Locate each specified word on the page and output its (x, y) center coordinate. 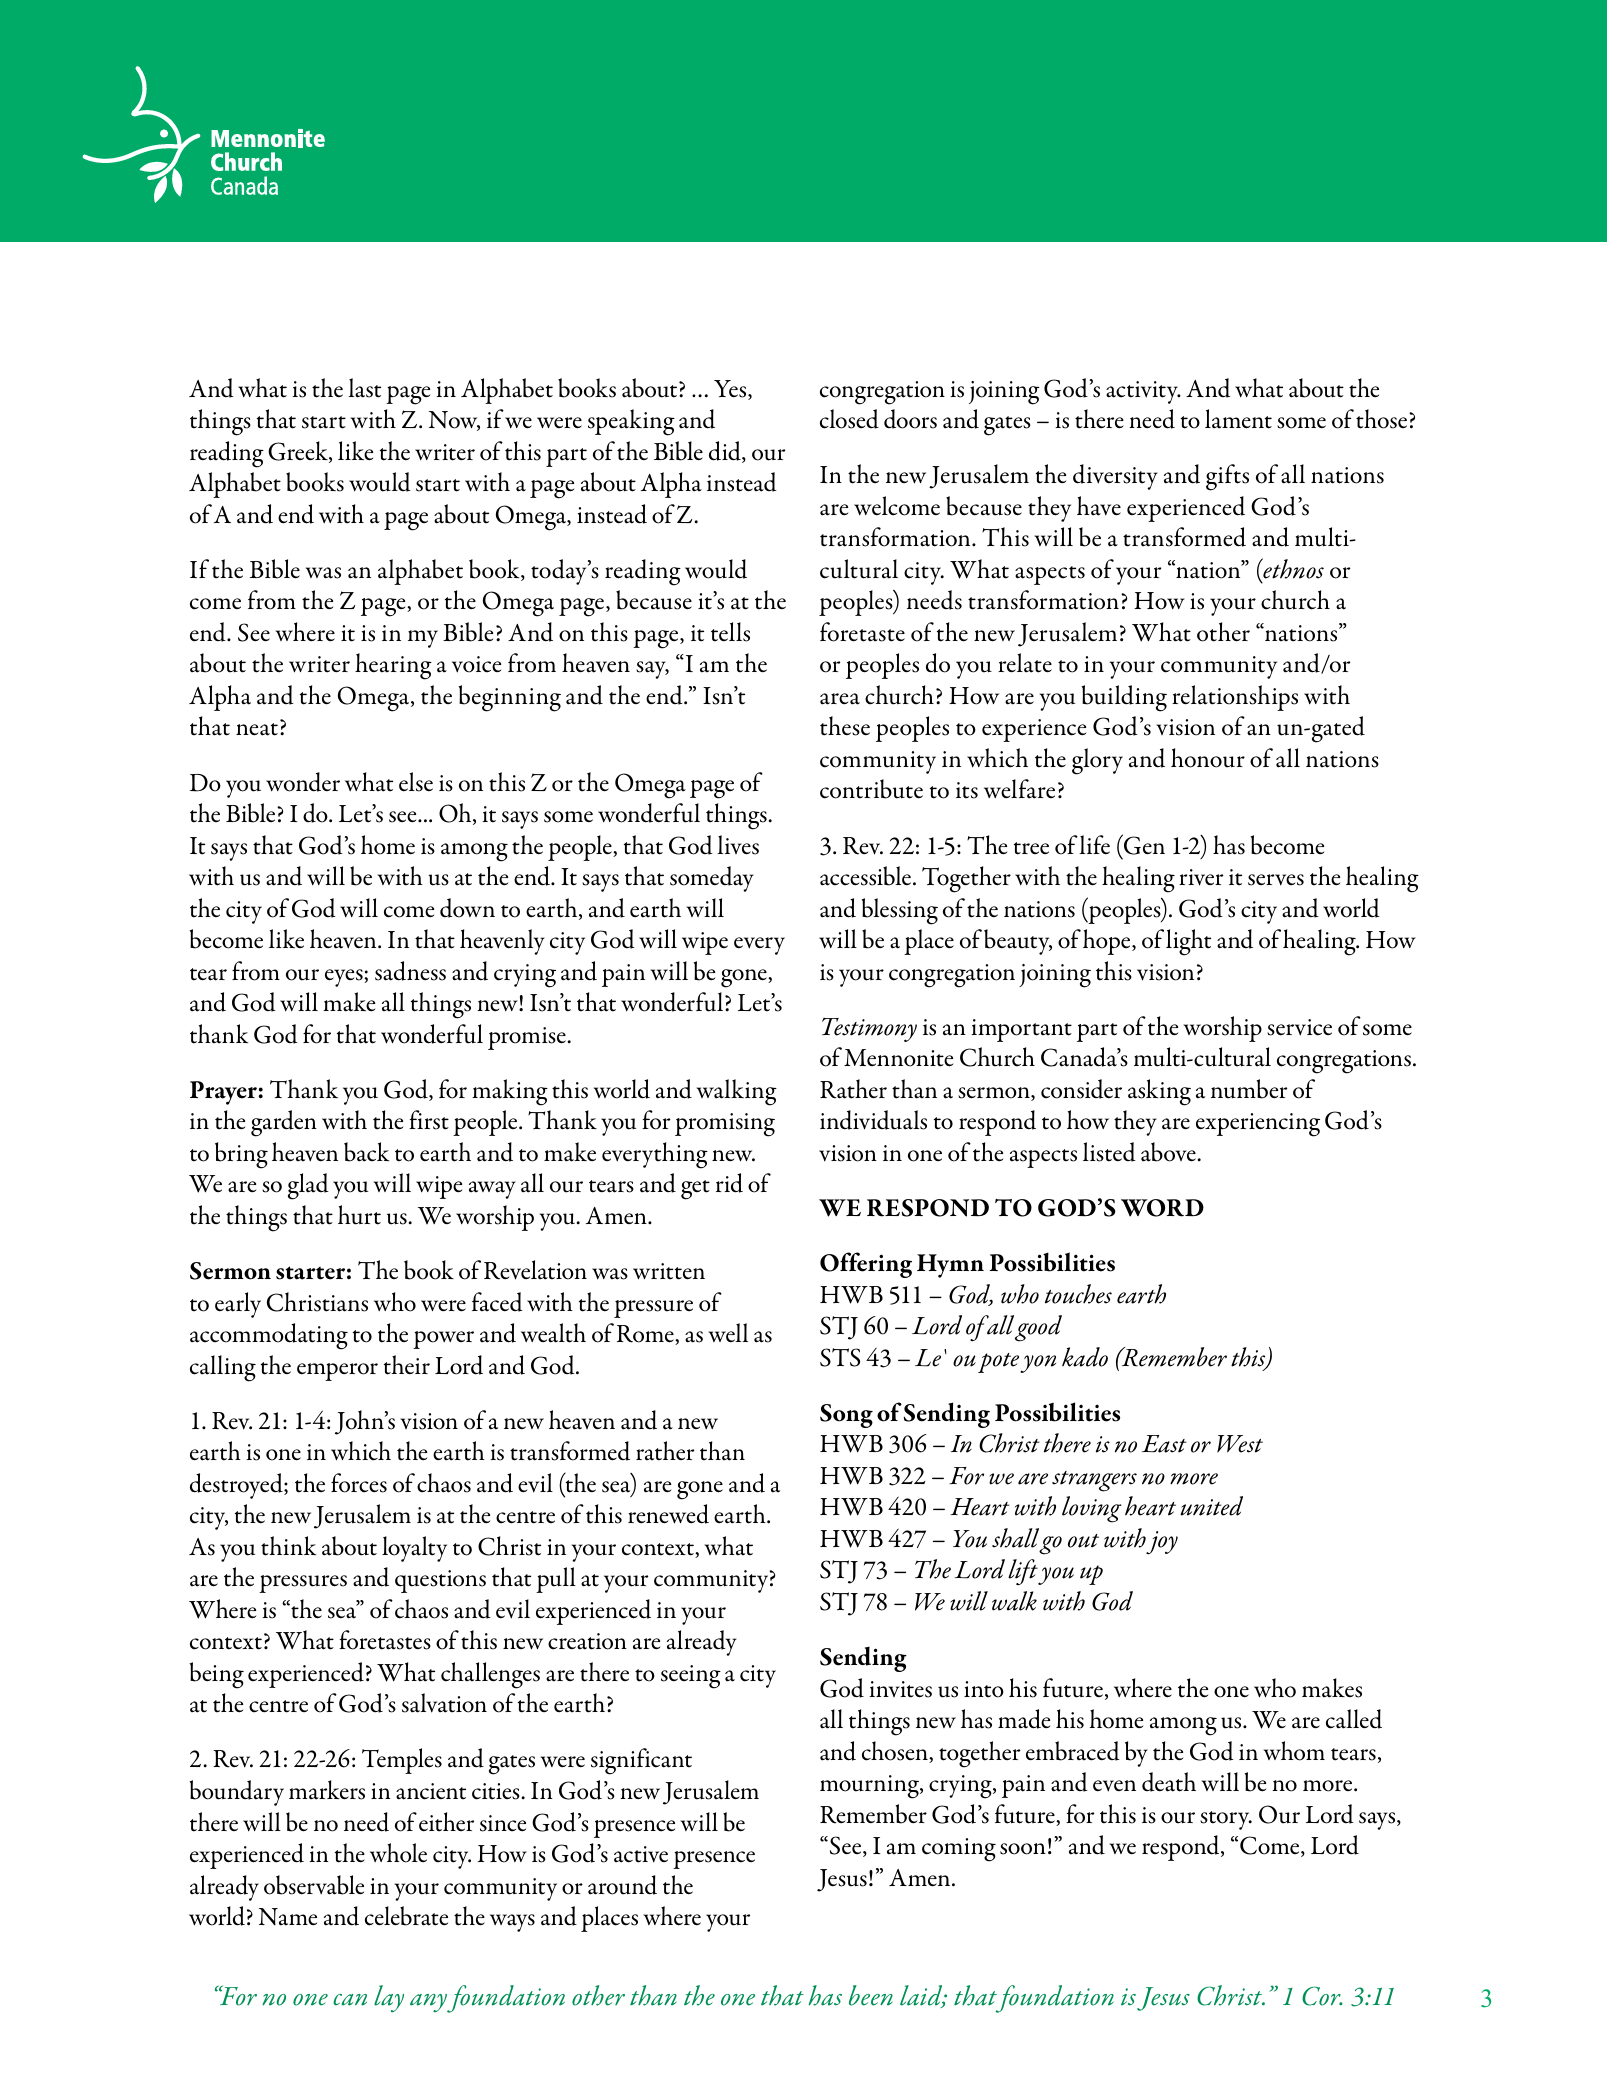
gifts (1227, 477)
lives (738, 845)
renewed (668, 1514)
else (416, 782)
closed (849, 419)
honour (1208, 758)
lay (389, 1999)
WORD (1162, 1208)
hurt (359, 1215)
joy (1162, 1543)
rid (729, 1183)
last (364, 388)
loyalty (414, 1549)
